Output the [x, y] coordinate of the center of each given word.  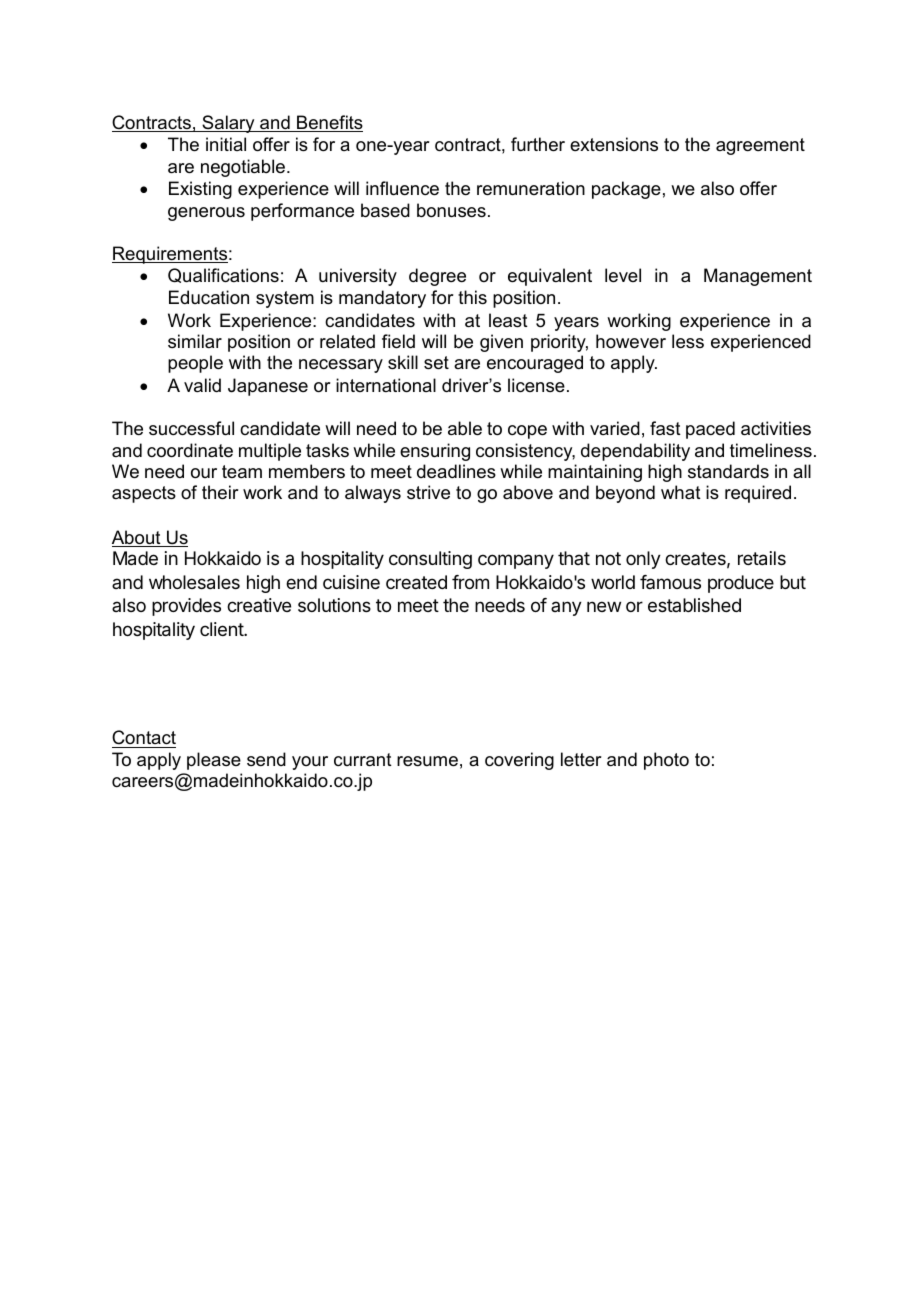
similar [195, 341]
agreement [760, 146]
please [214, 761]
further [538, 144]
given [501, 343]
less [688, 341]
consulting [430, 560]
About [137, 538]
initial [226, 144]
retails [762, 558]
